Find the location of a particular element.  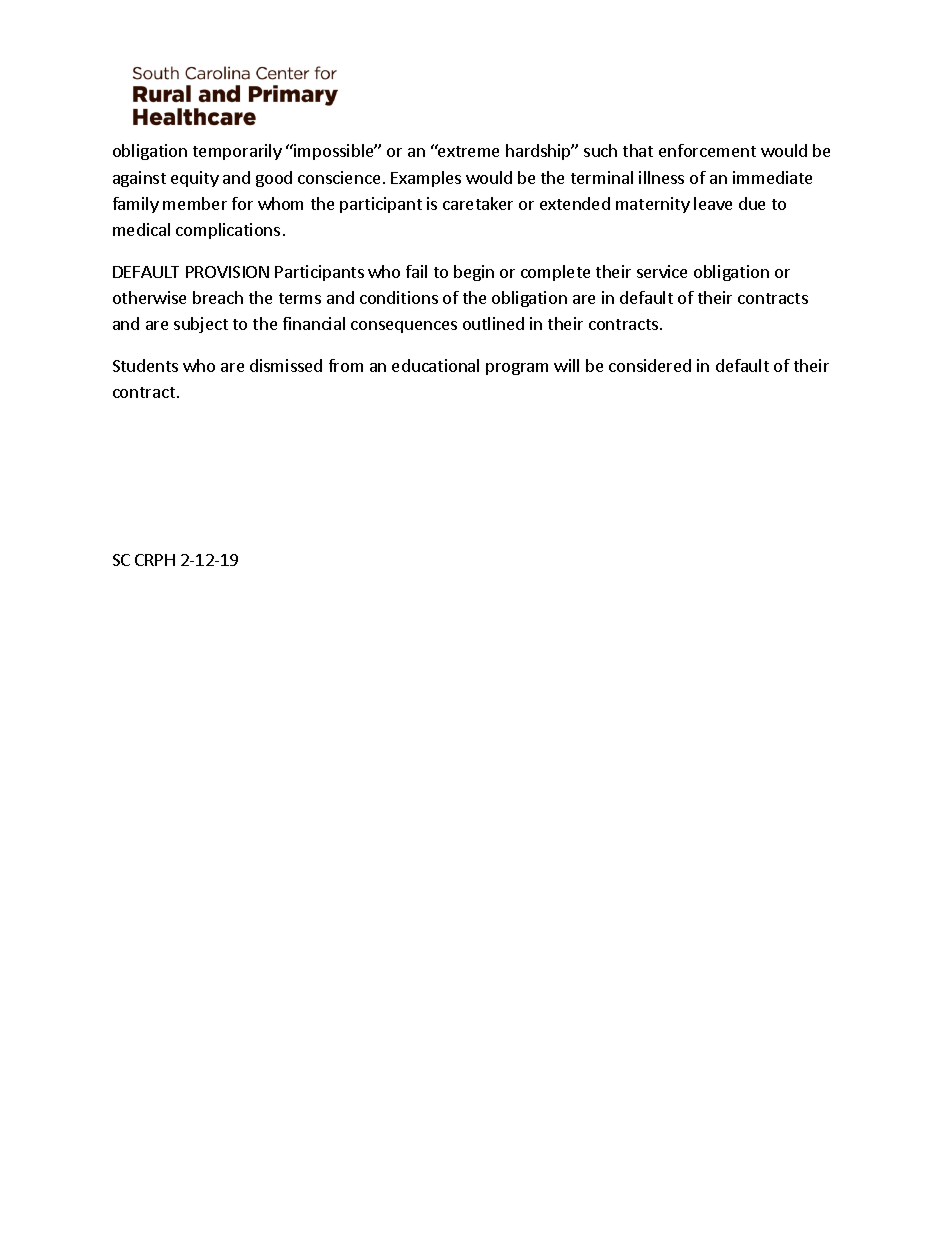

temporarily is located at coordinates (237, 152).
